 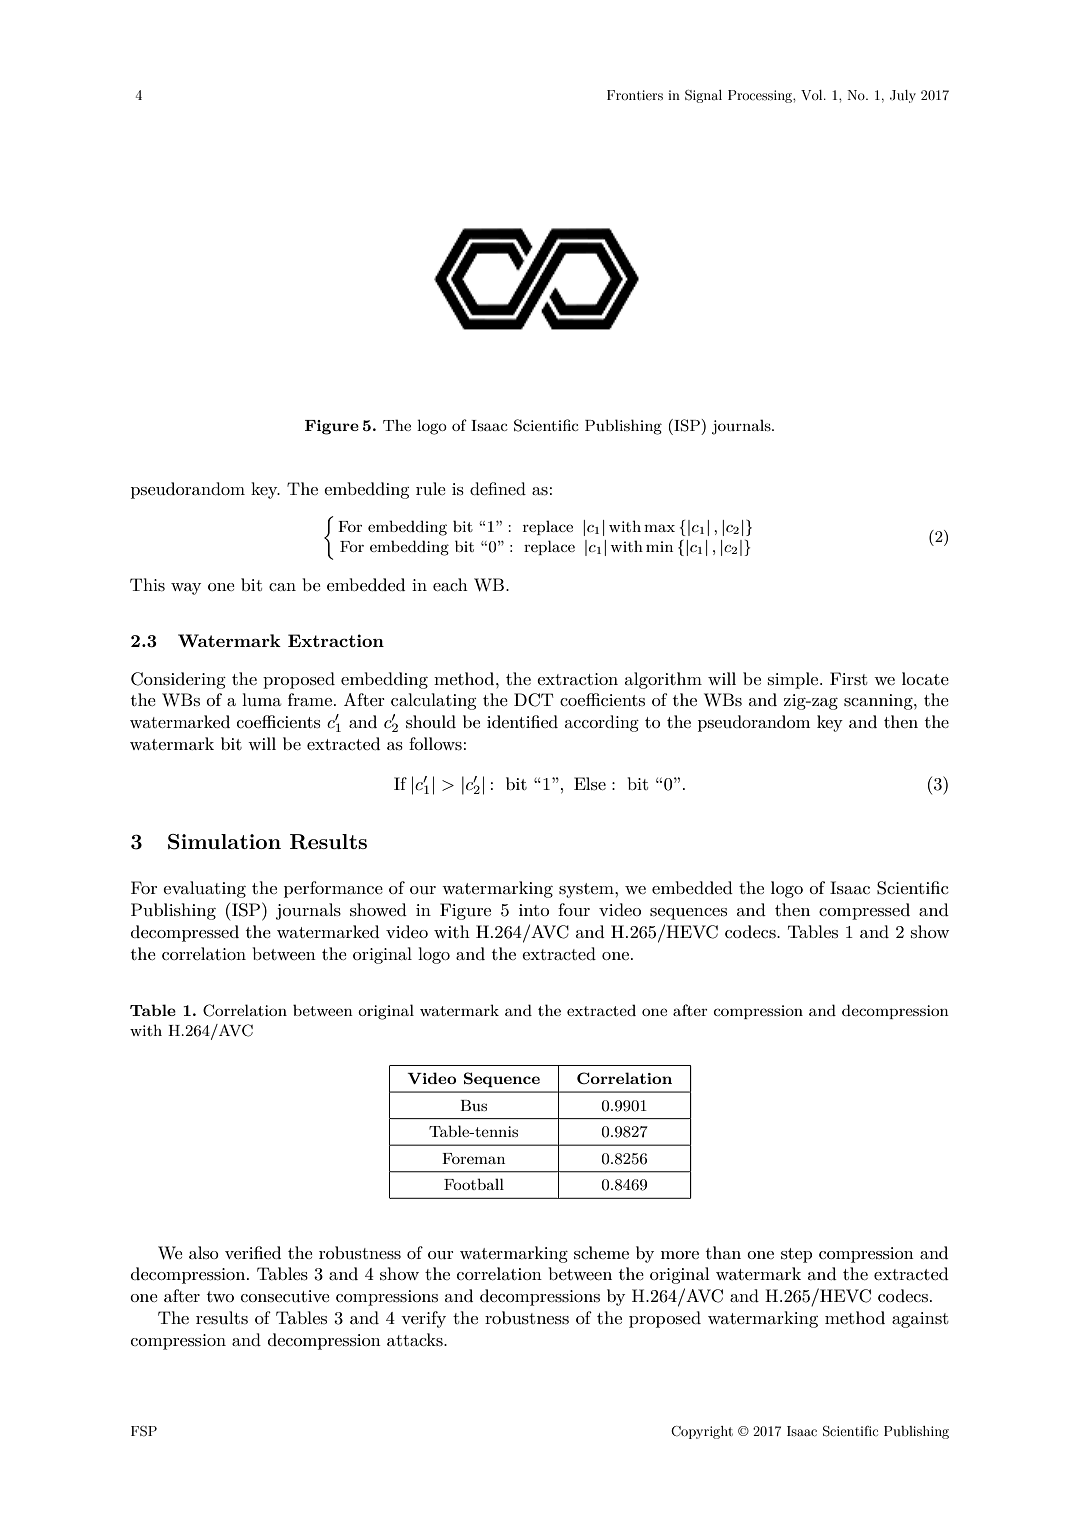 What do you see at coordinates (635, 95) in the screenshot?
I see `Frontiers` at bounding box center [635, 95].
